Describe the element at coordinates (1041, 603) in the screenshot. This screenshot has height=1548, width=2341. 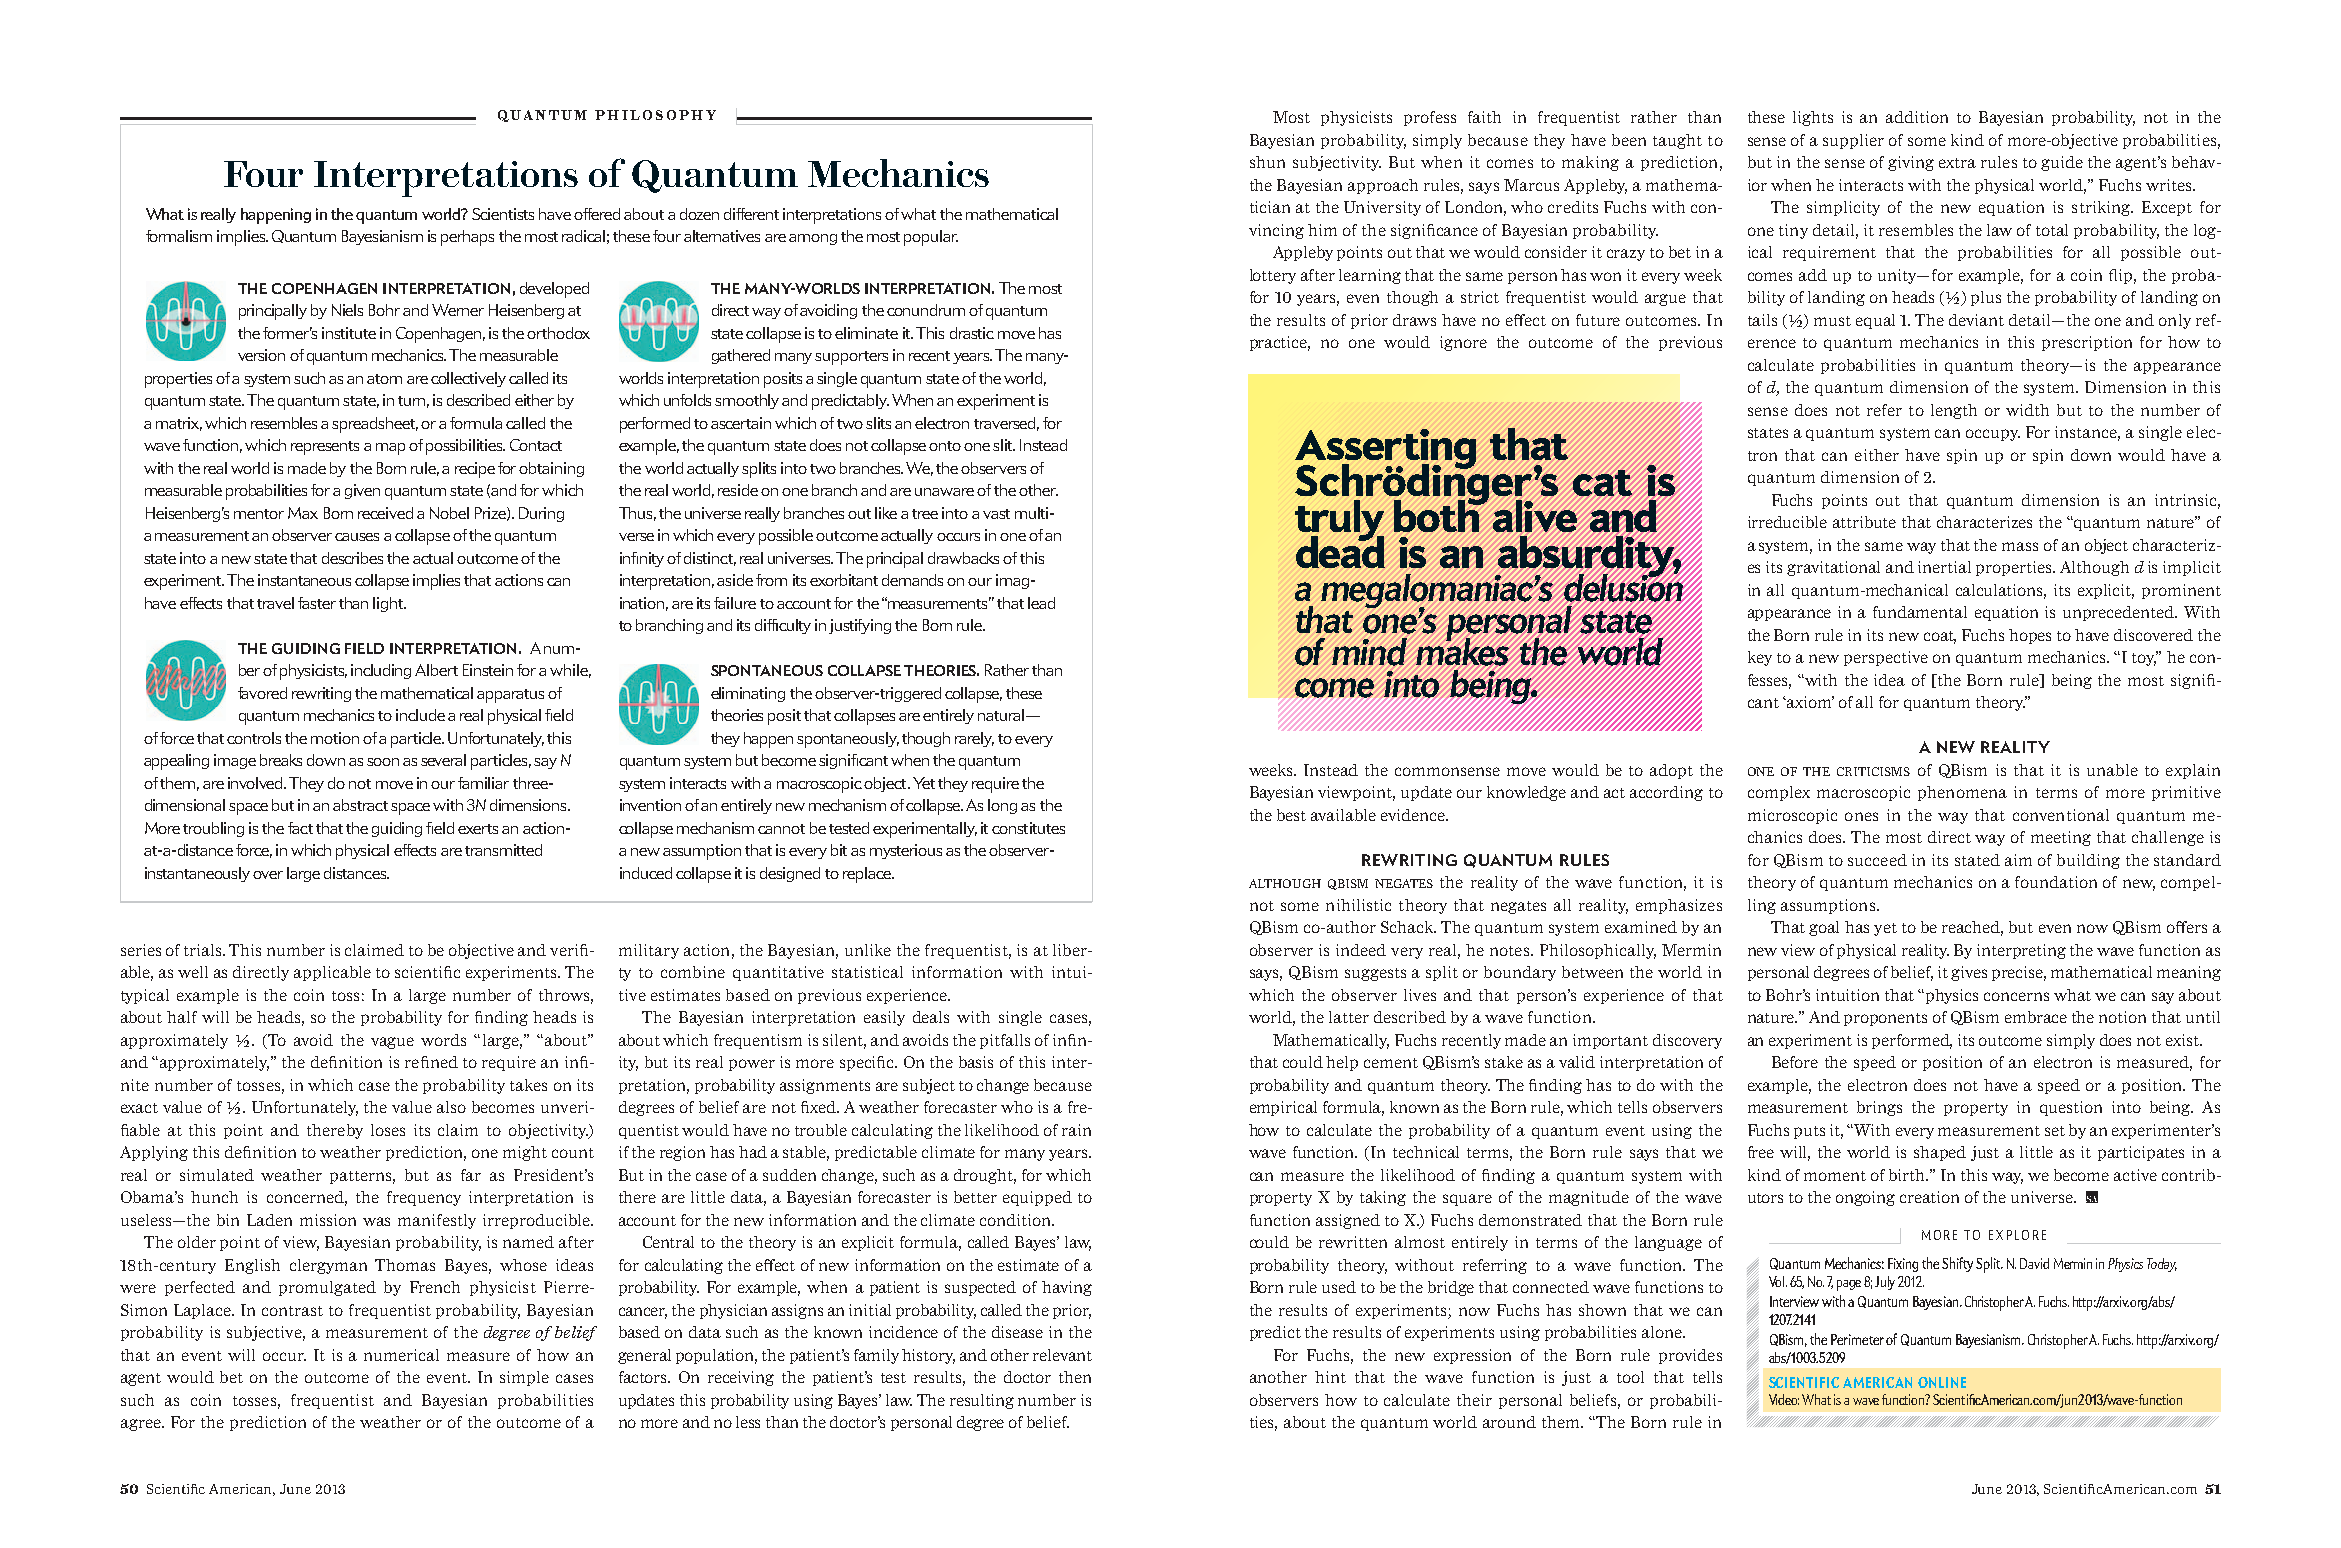
I see `lead` at that location.
